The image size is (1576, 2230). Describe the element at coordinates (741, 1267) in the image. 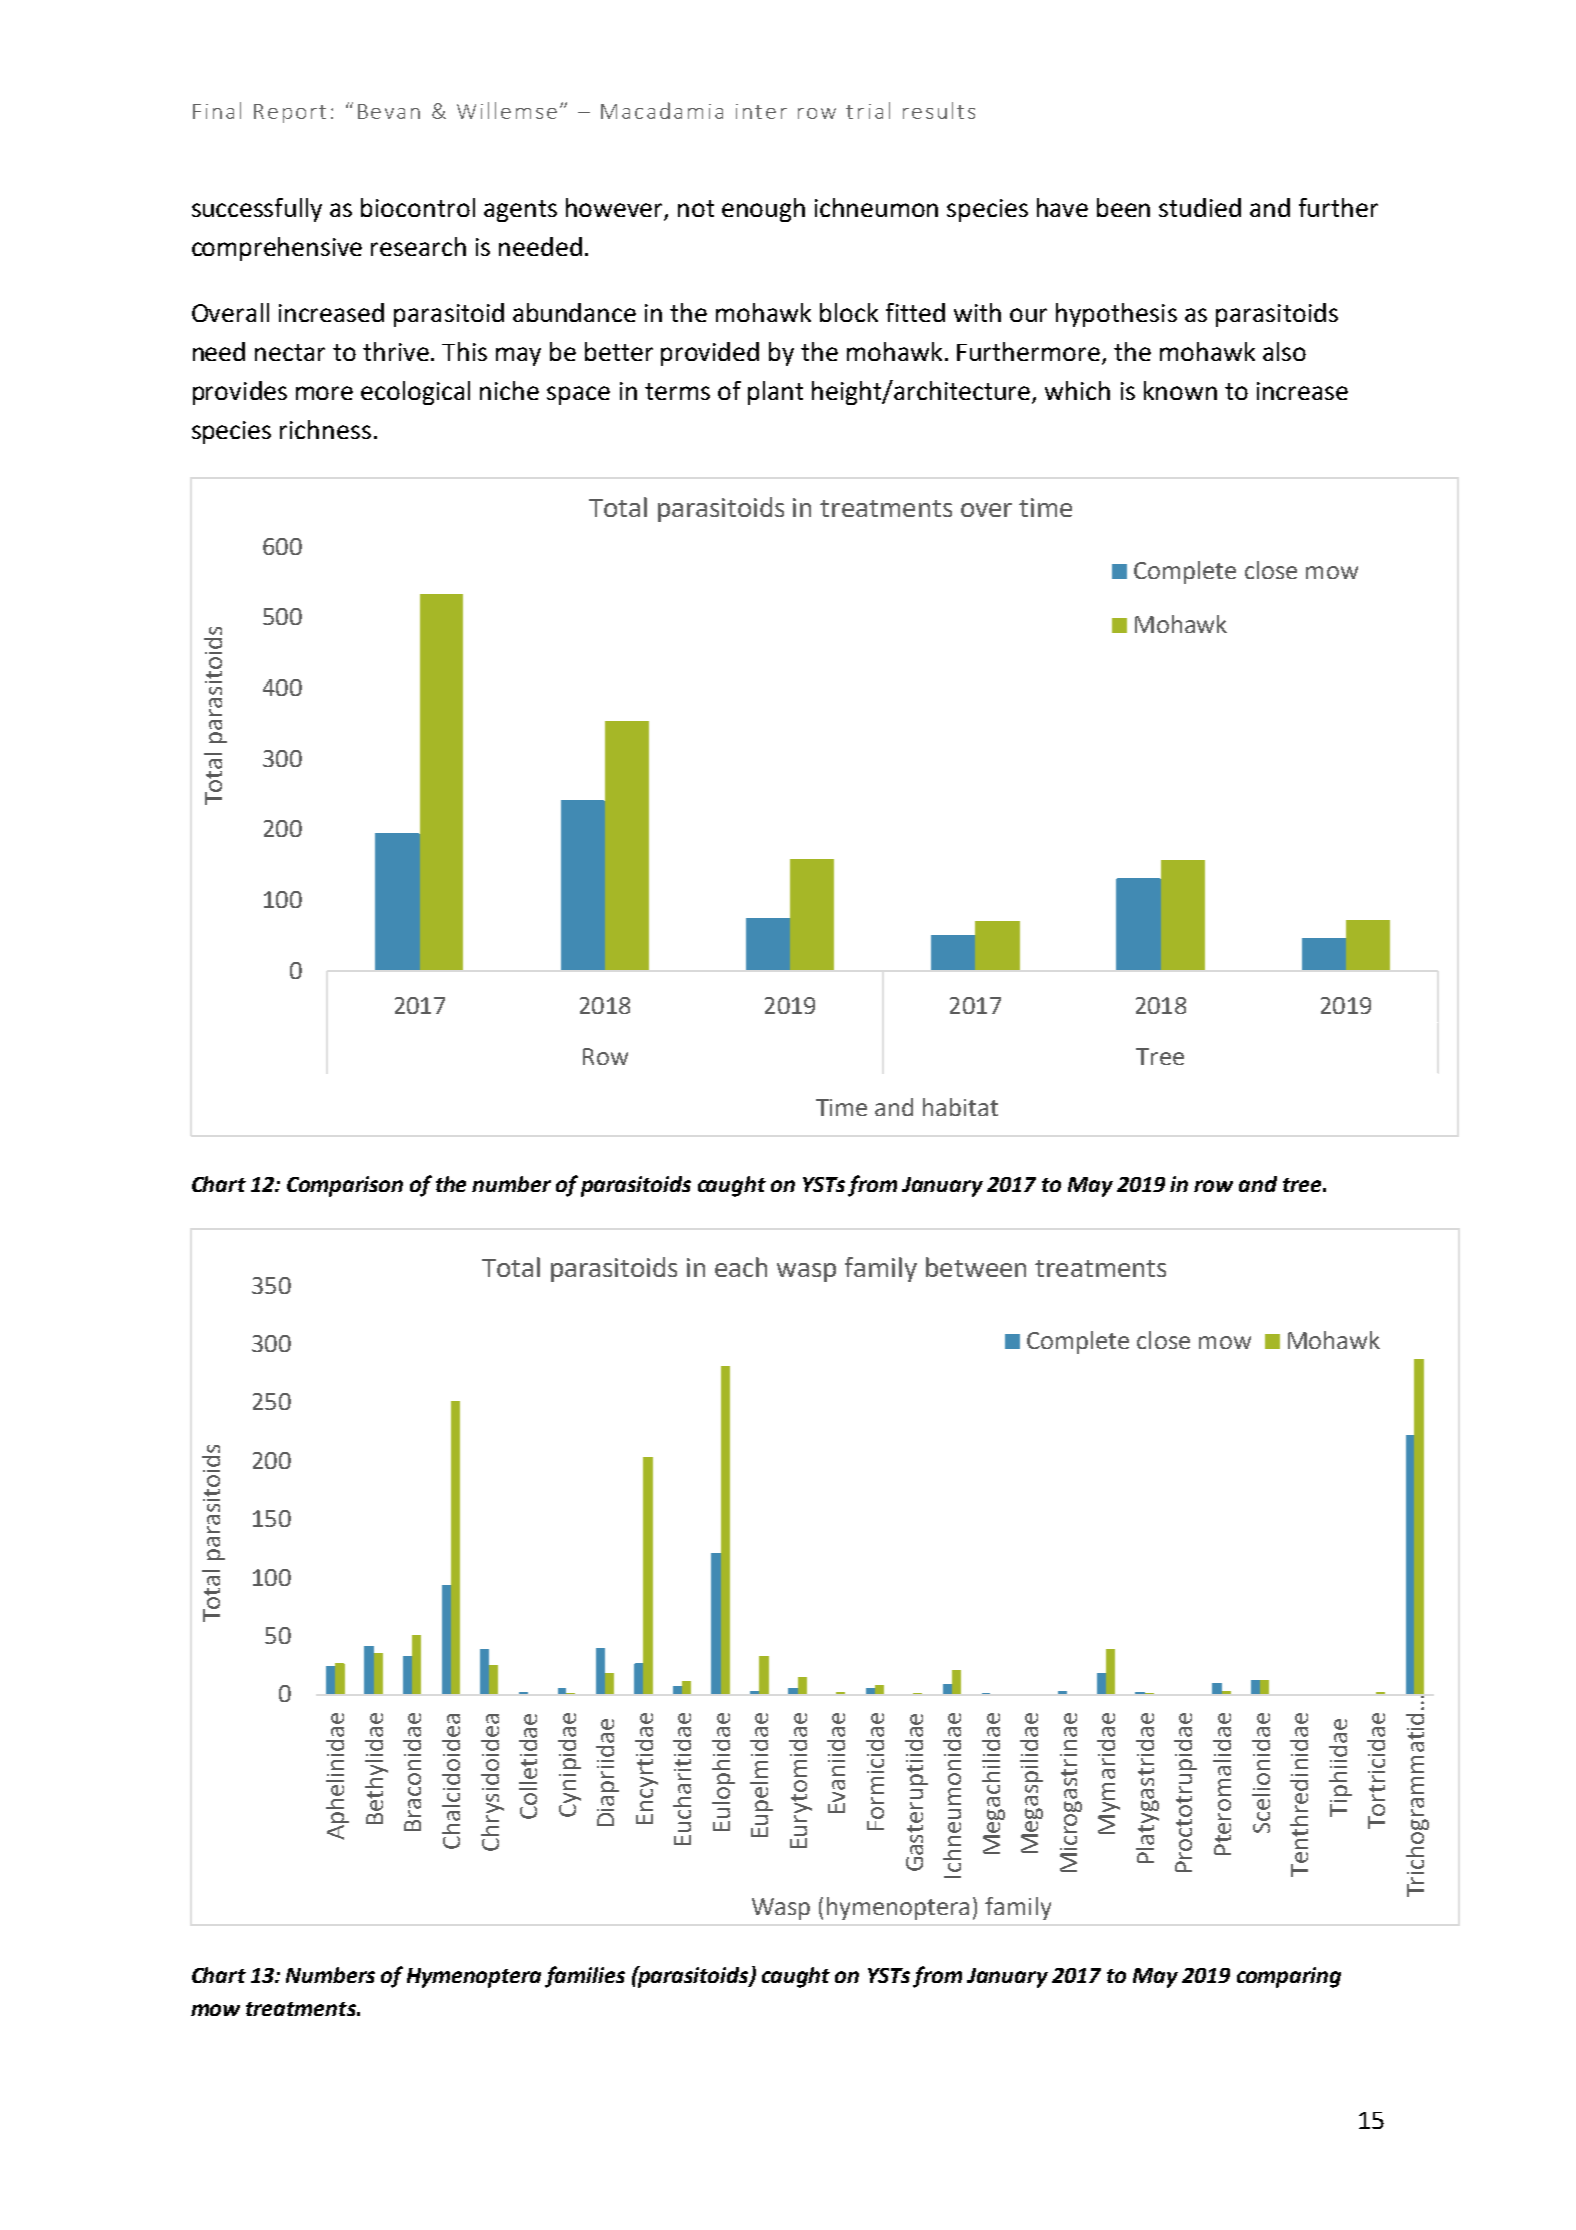

I see `each` at that location.
